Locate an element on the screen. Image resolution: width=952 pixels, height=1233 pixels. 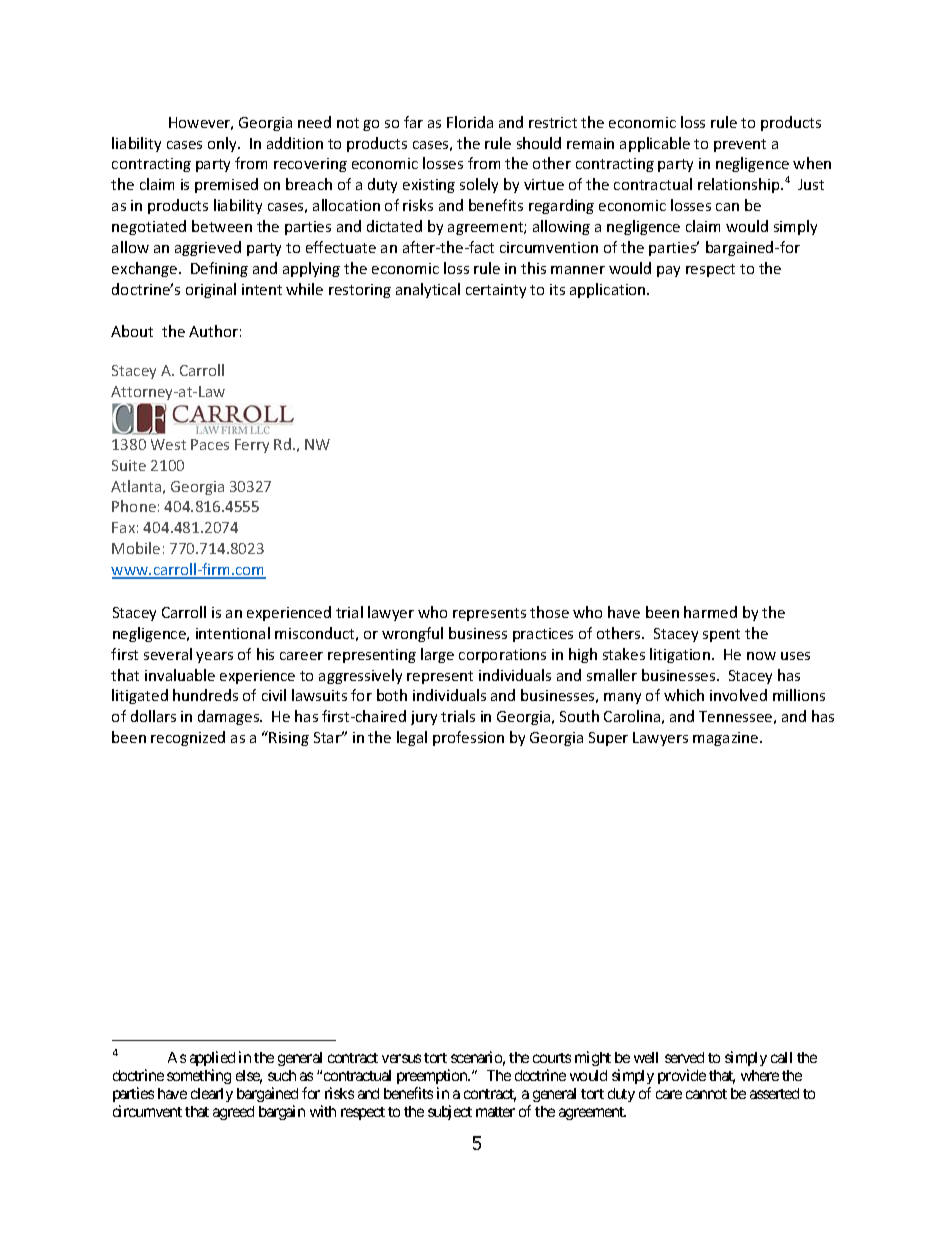
only is located at coordinates (223, 144).
